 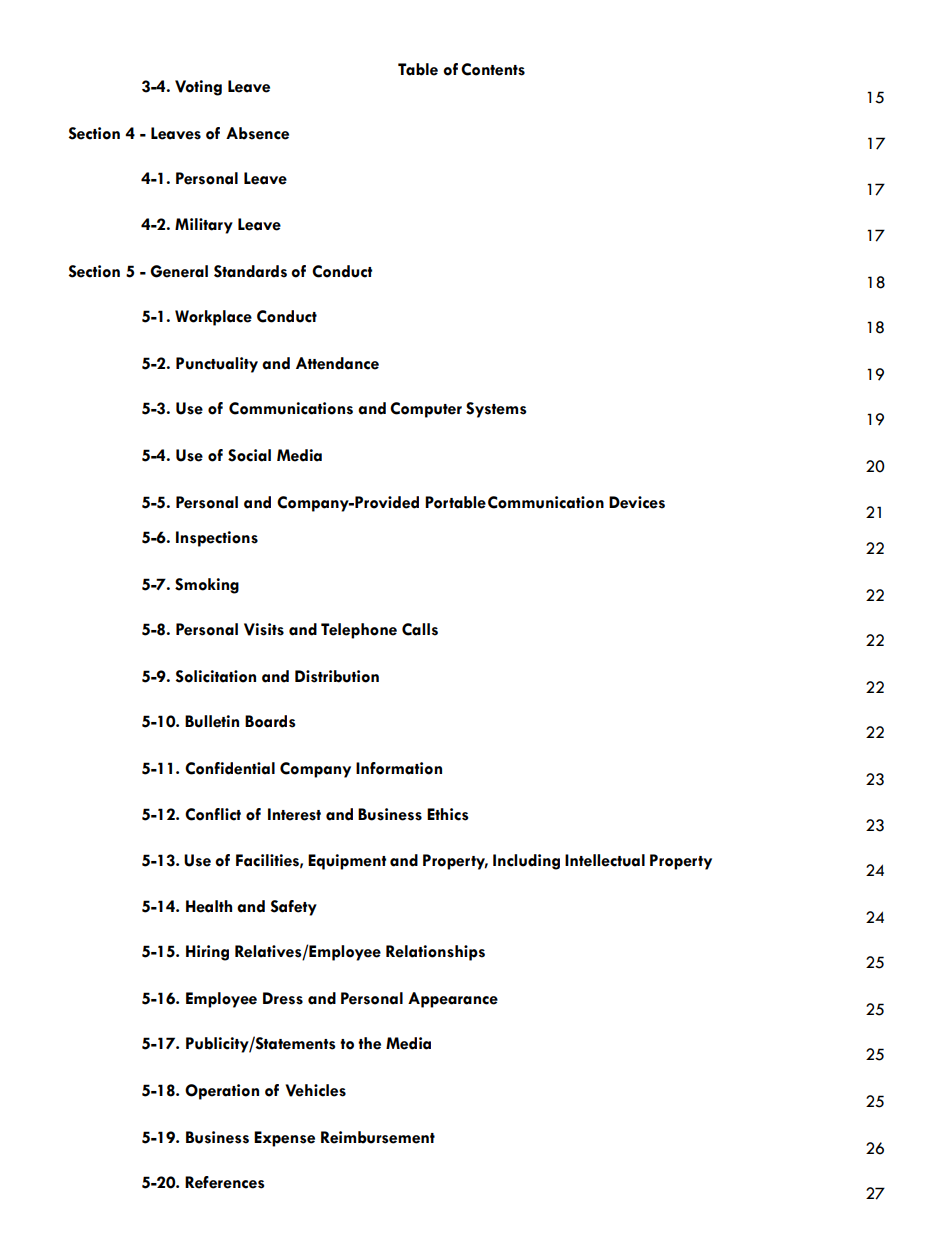 I want to click on Hiring, so click(x=207, y=953).
